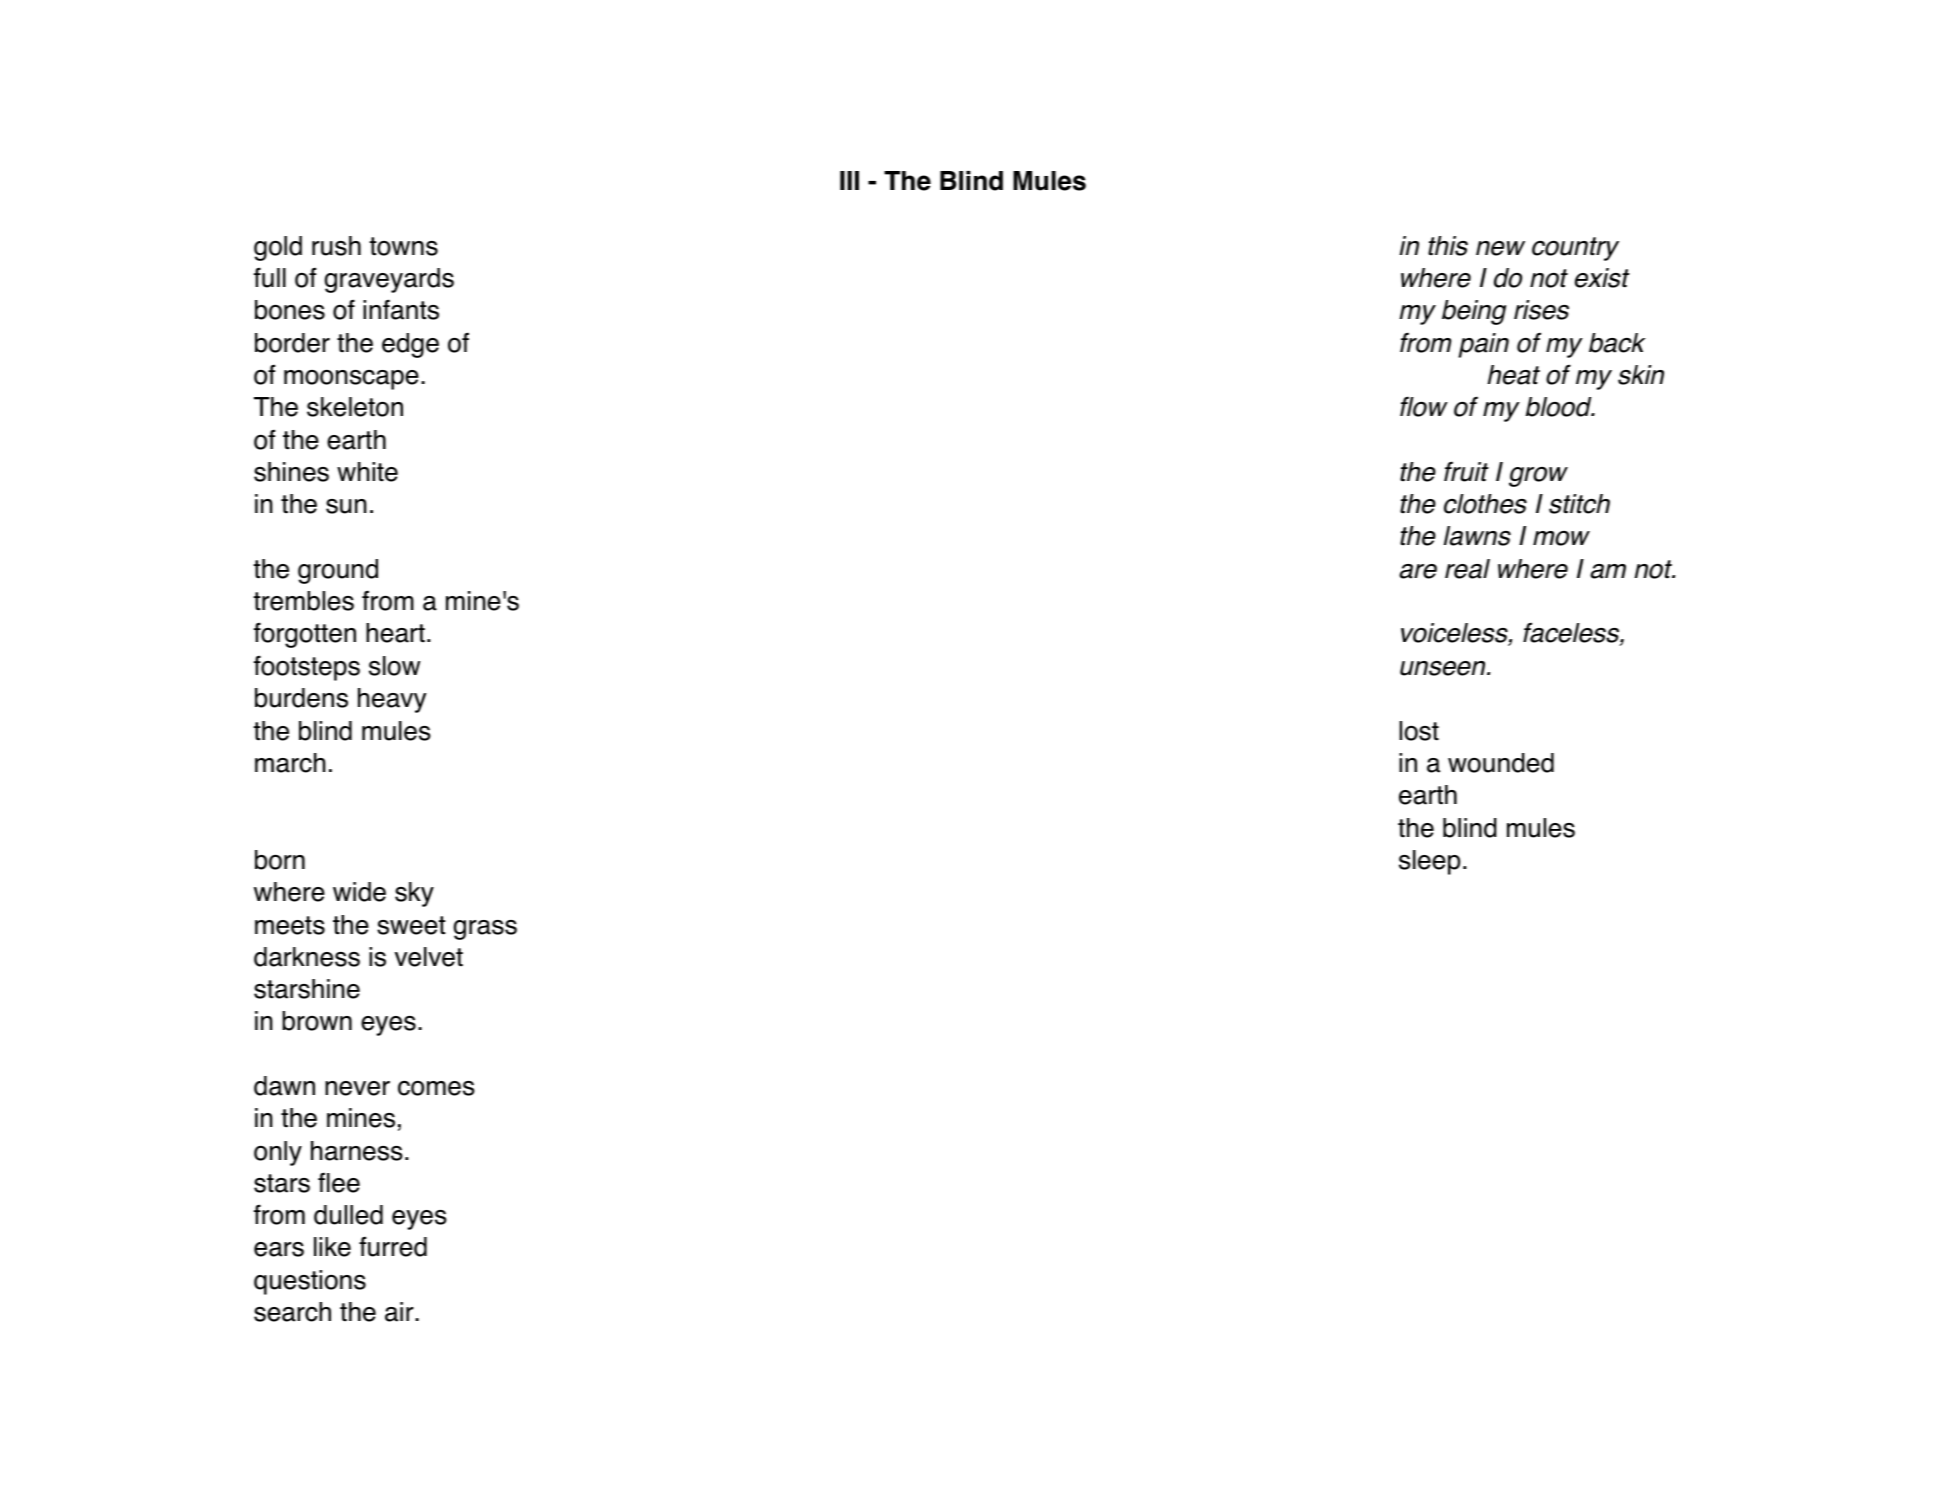  I want to click on sweet, so click(411, 925).
